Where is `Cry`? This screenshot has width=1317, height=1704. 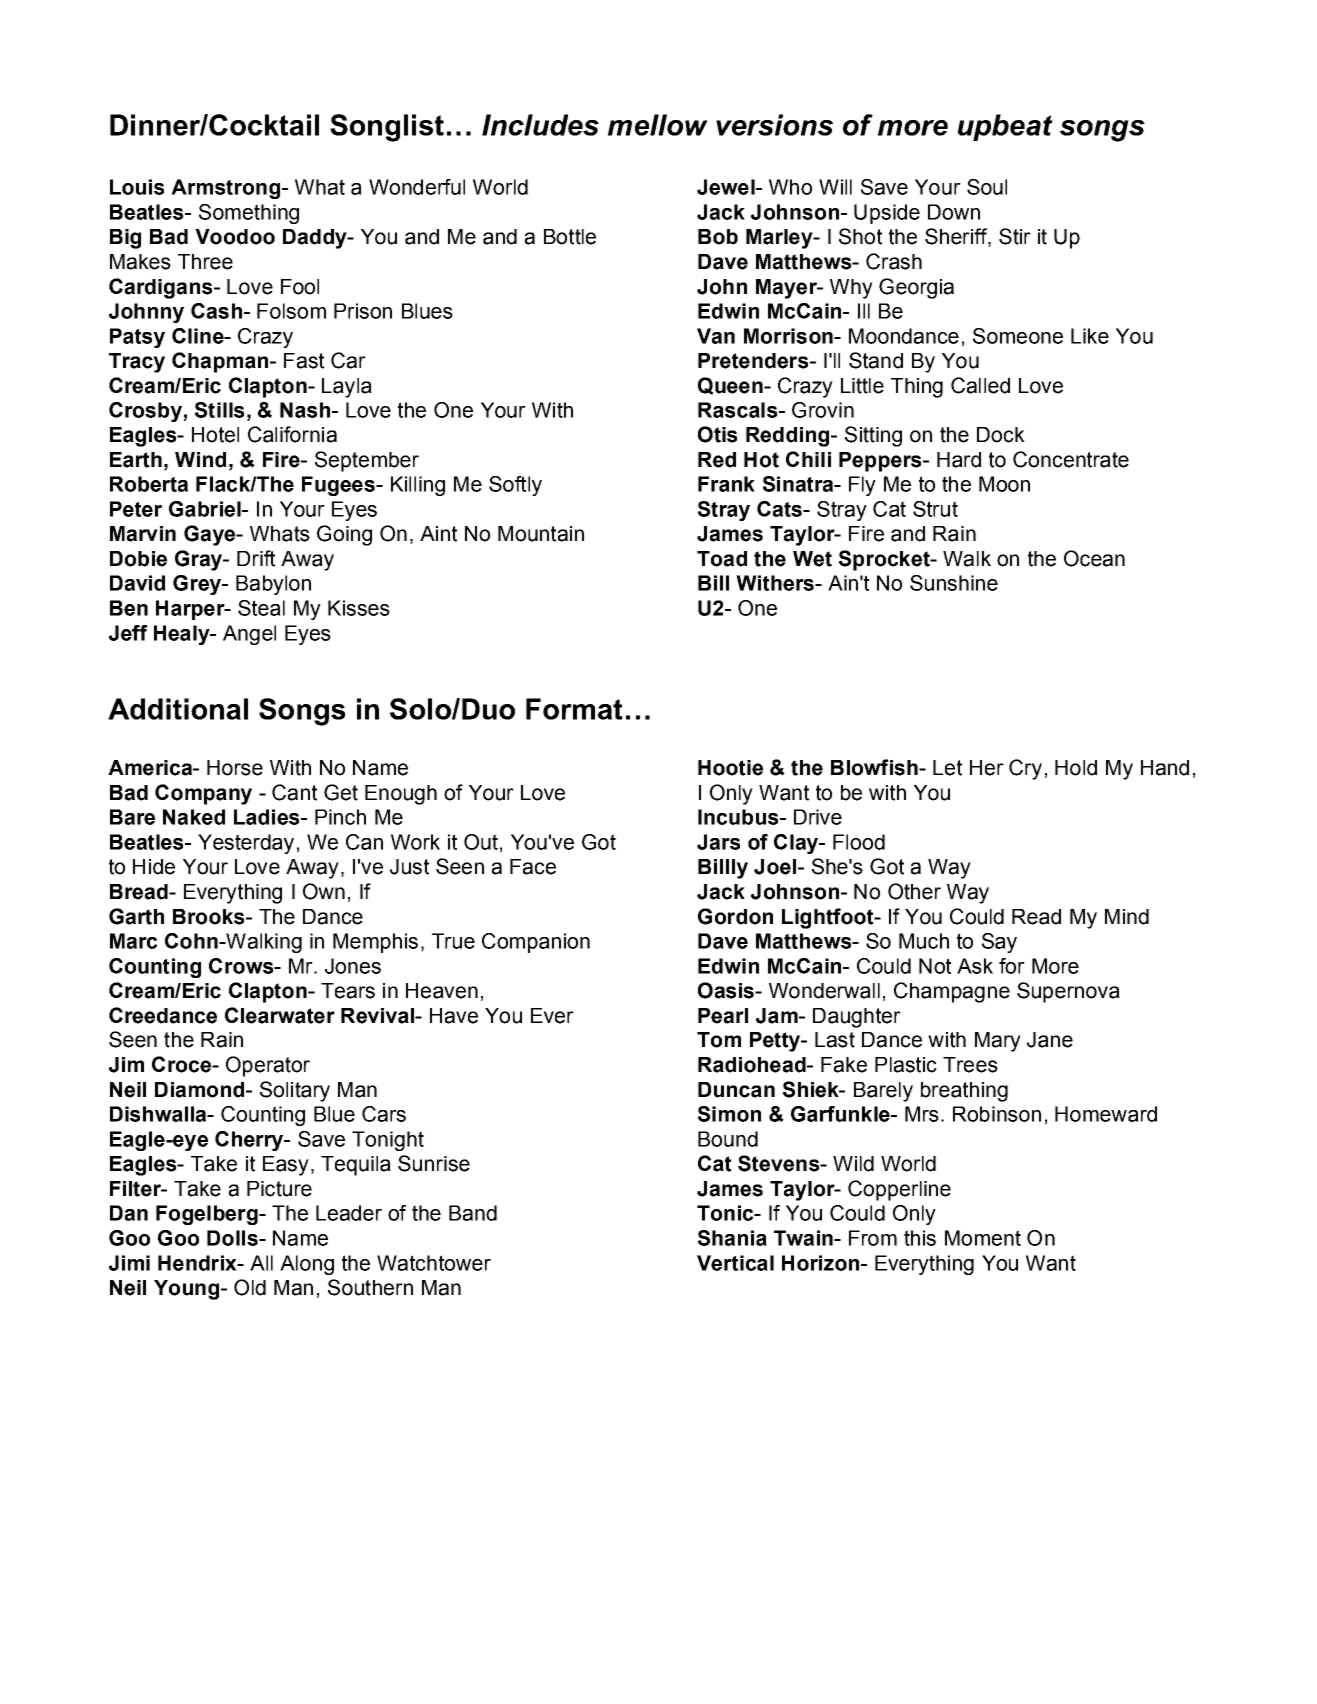
Cry is located at coordinates (1025, 769).
